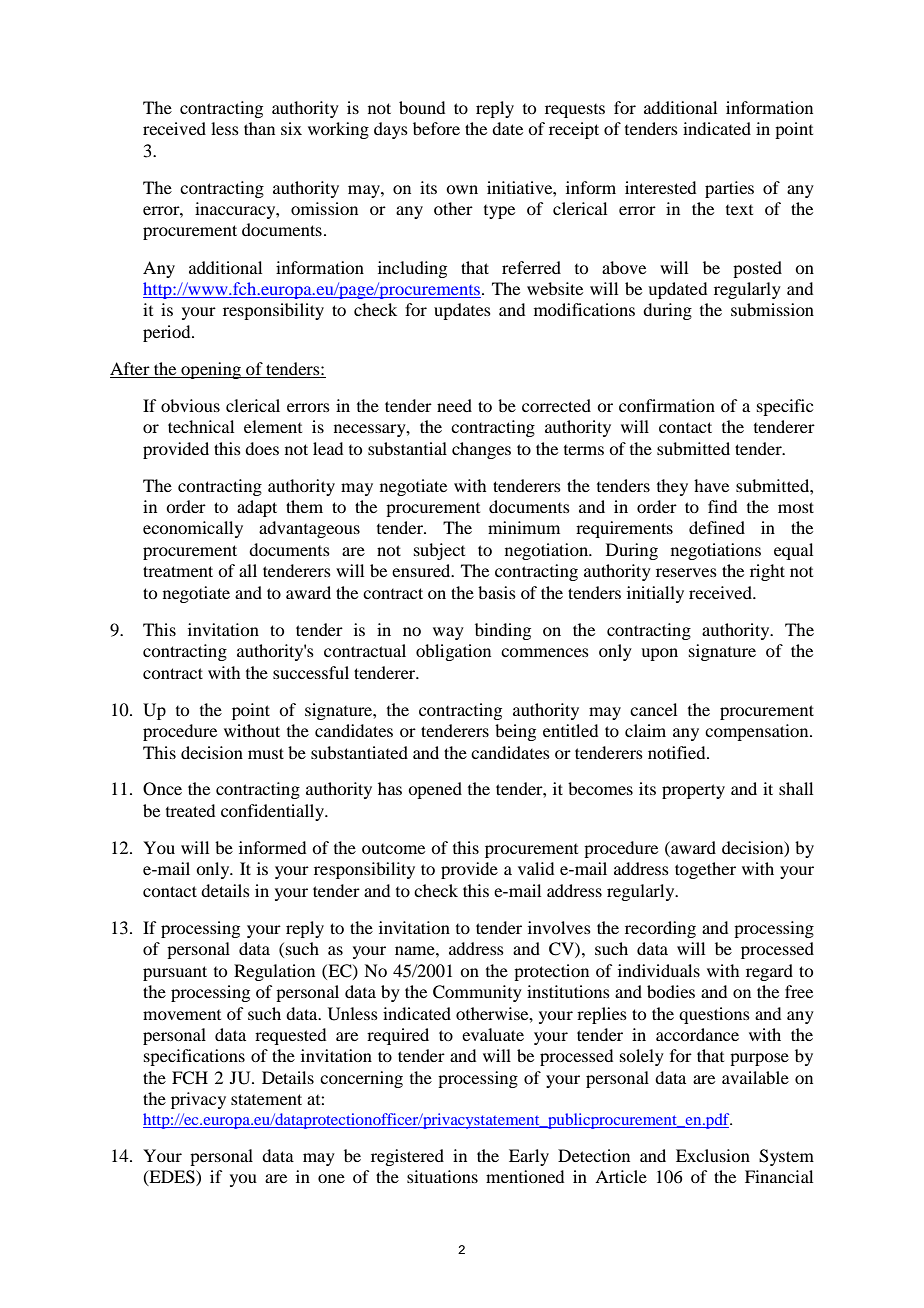  Describe the element at coordinates (436, 128) in the document. I see `before` at that location.
